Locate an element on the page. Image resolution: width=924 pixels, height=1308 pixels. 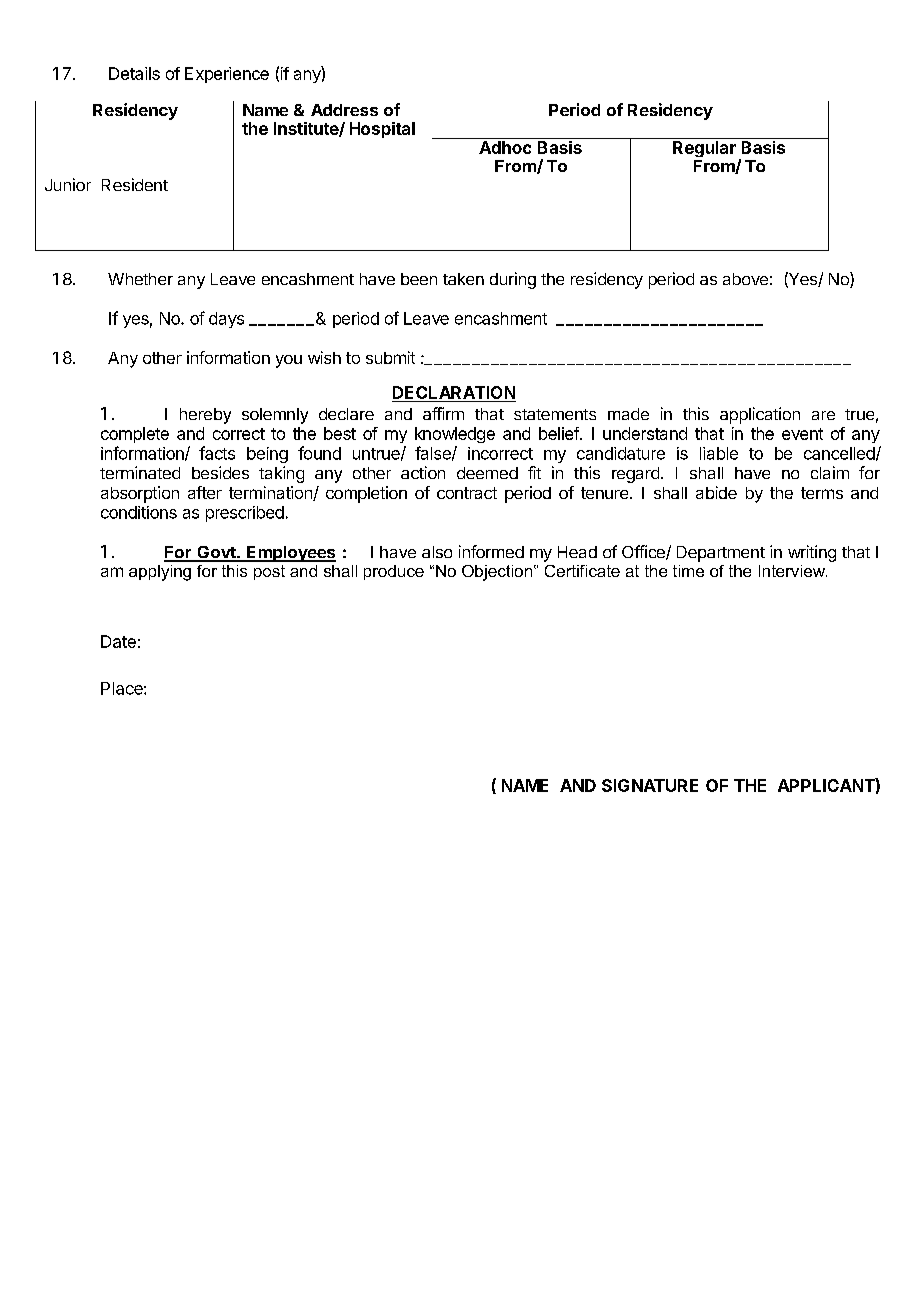
Details is located at coordinates (134, 73).
